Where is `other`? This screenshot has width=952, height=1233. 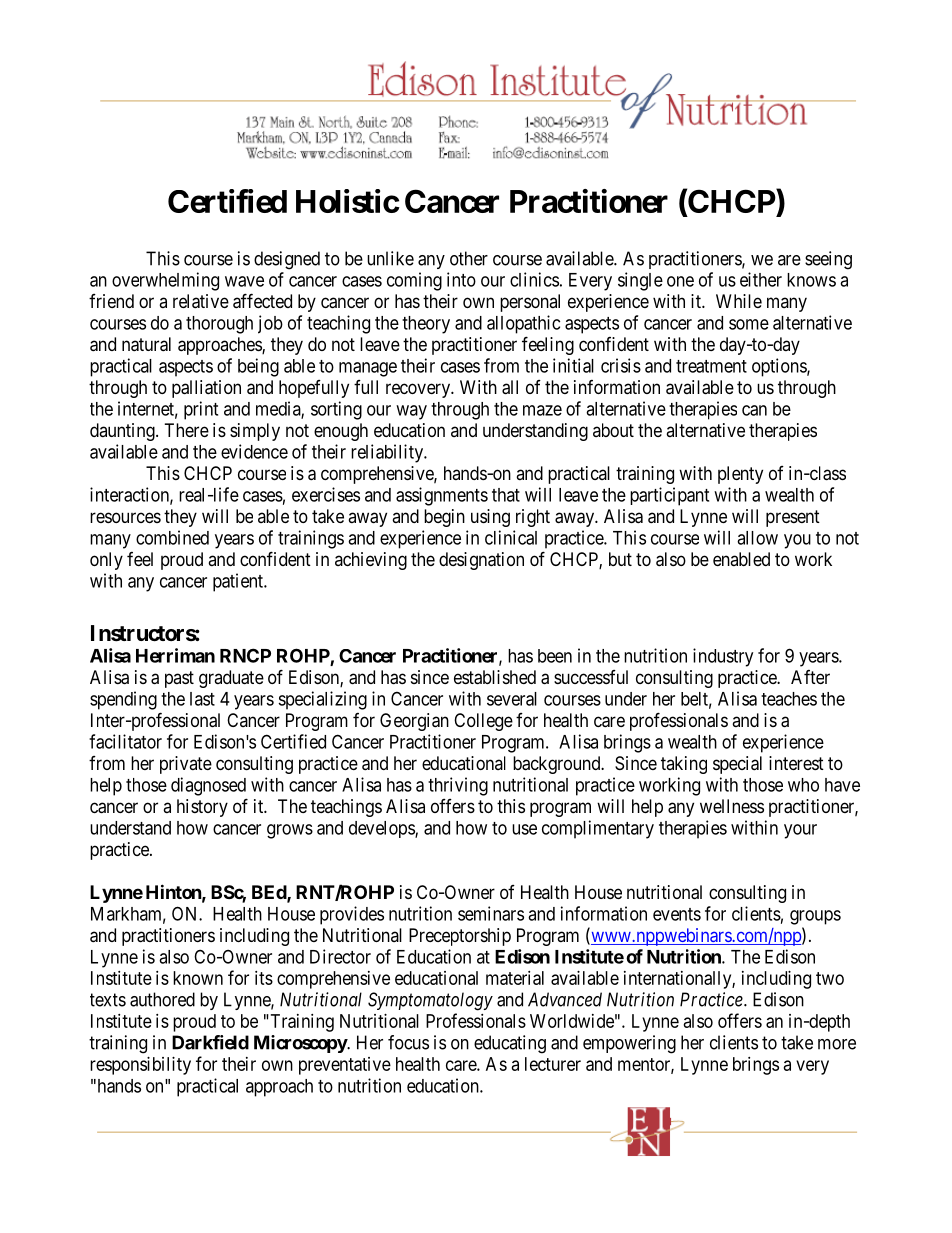
other is located at coordinates (469, 258).
